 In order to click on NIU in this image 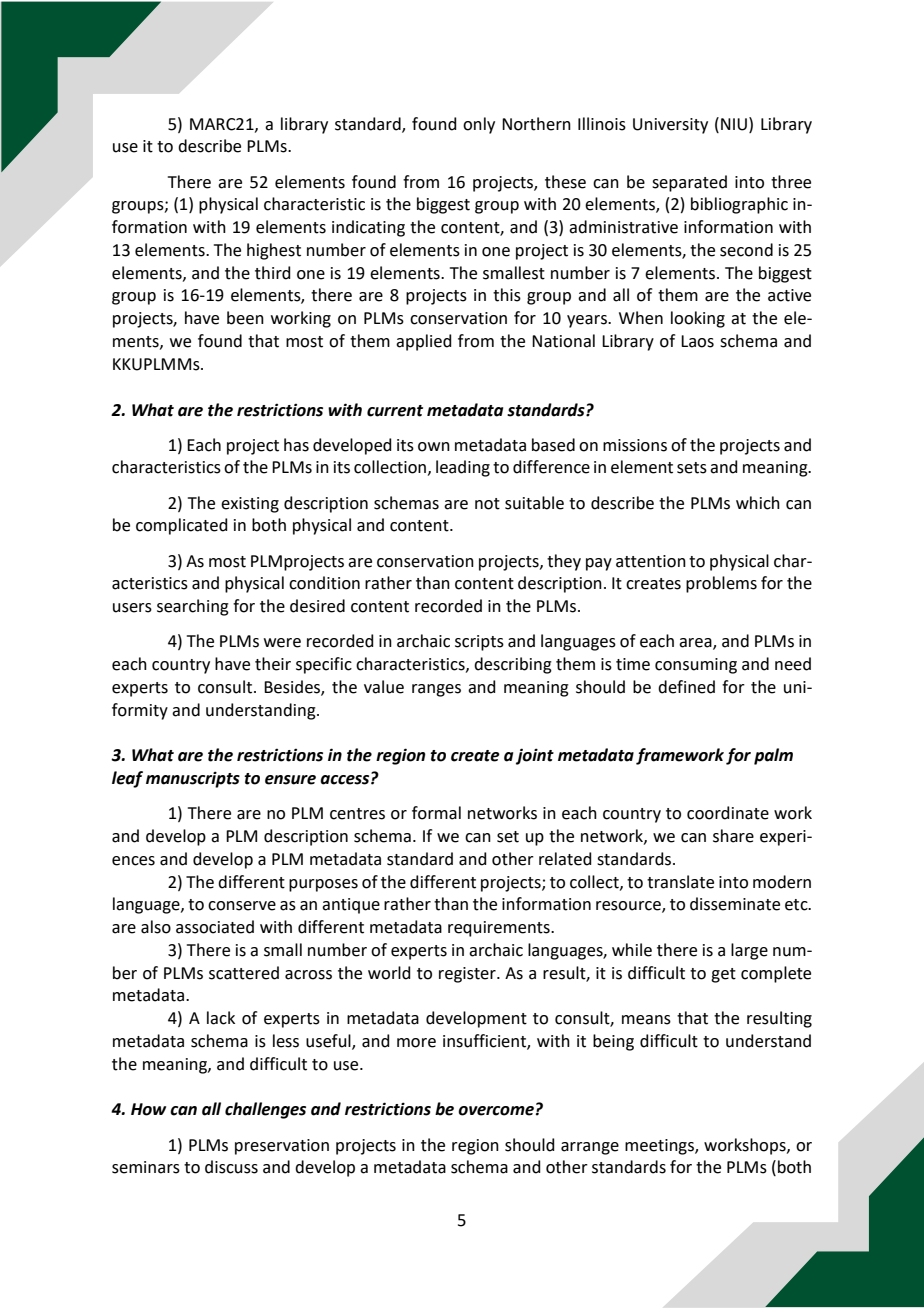, I will do `click(735, 124)`.
